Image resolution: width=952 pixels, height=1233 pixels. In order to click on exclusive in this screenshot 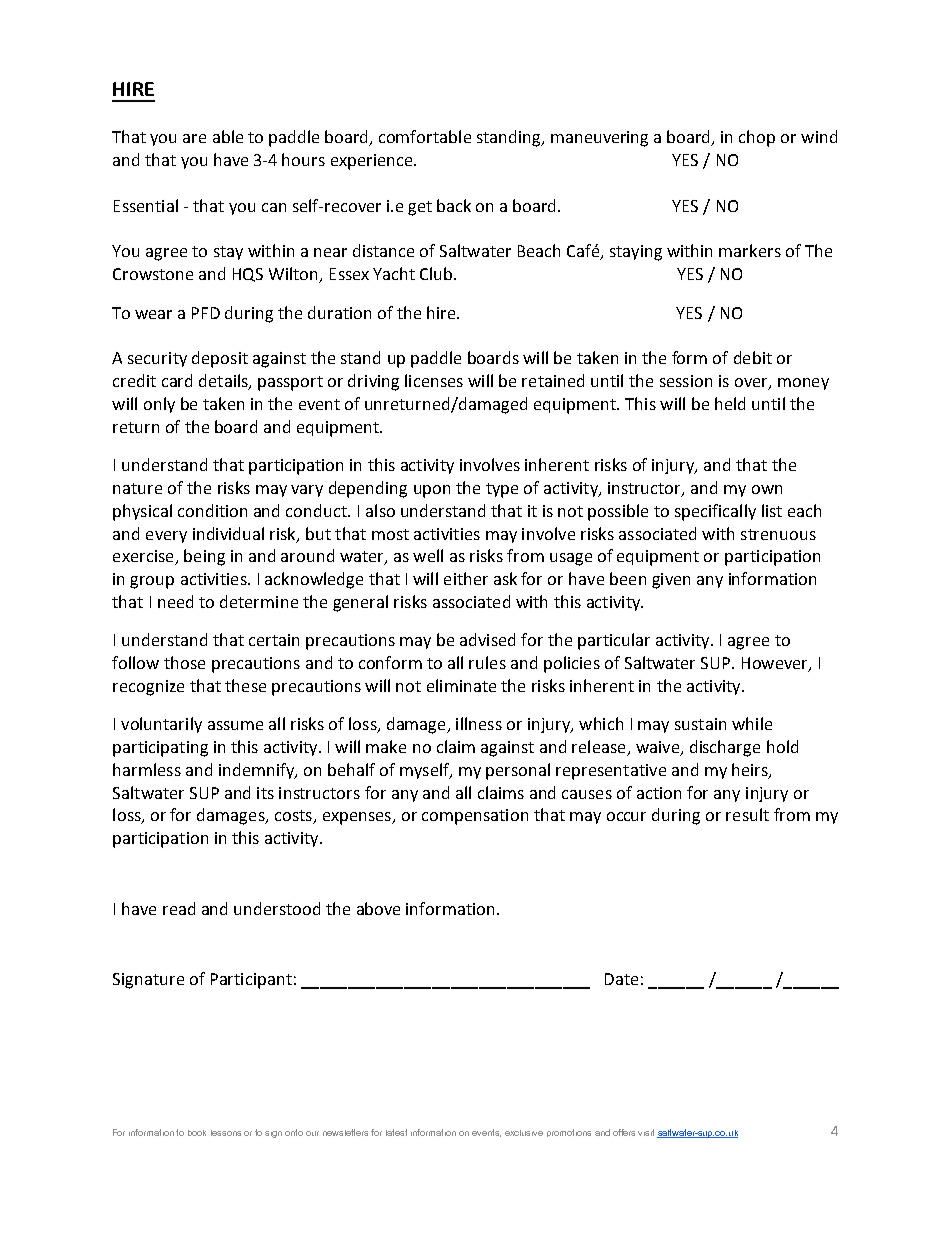, I will do `click(524, 1133)`.
